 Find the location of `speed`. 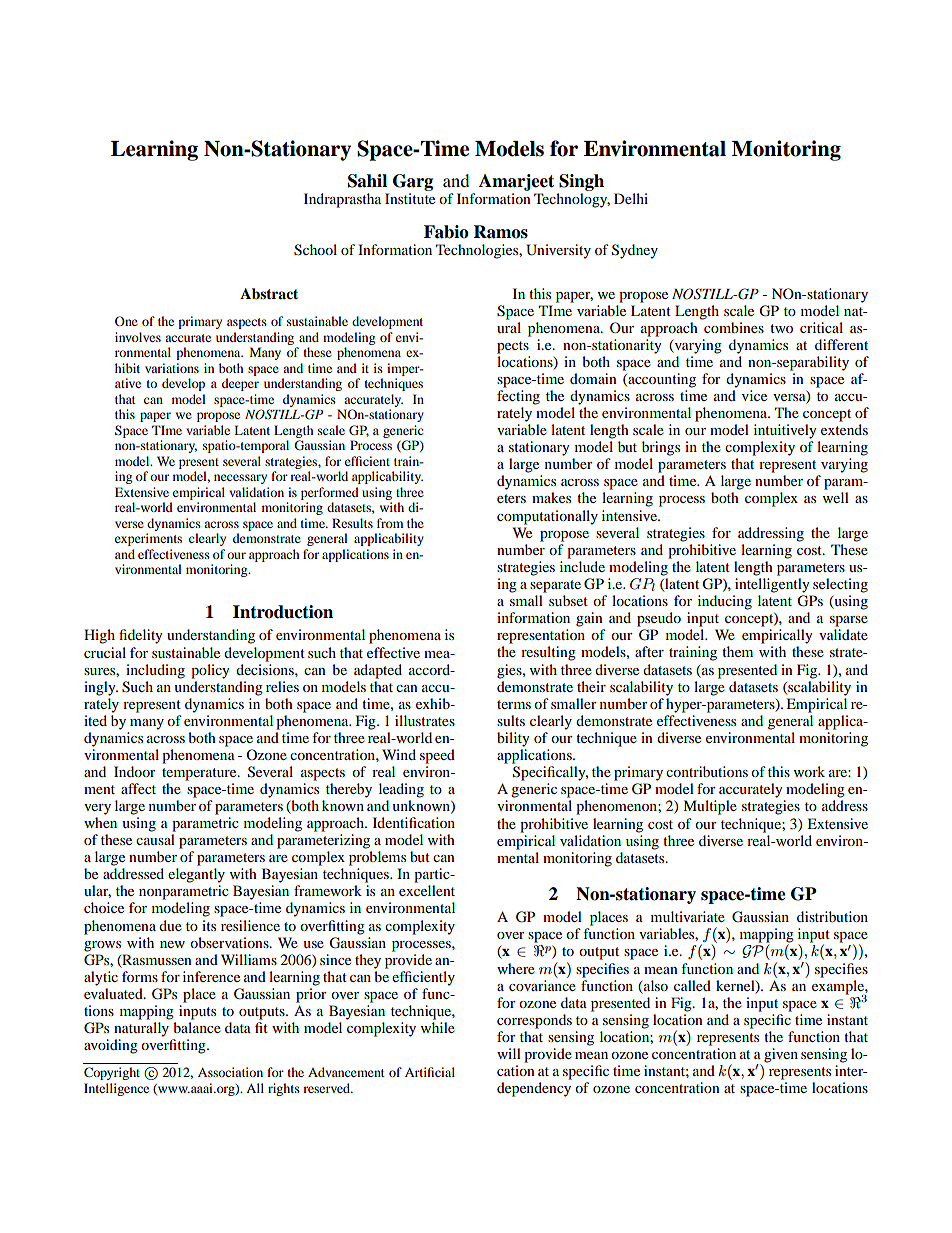

speed is located at coordinates (437, 756).
